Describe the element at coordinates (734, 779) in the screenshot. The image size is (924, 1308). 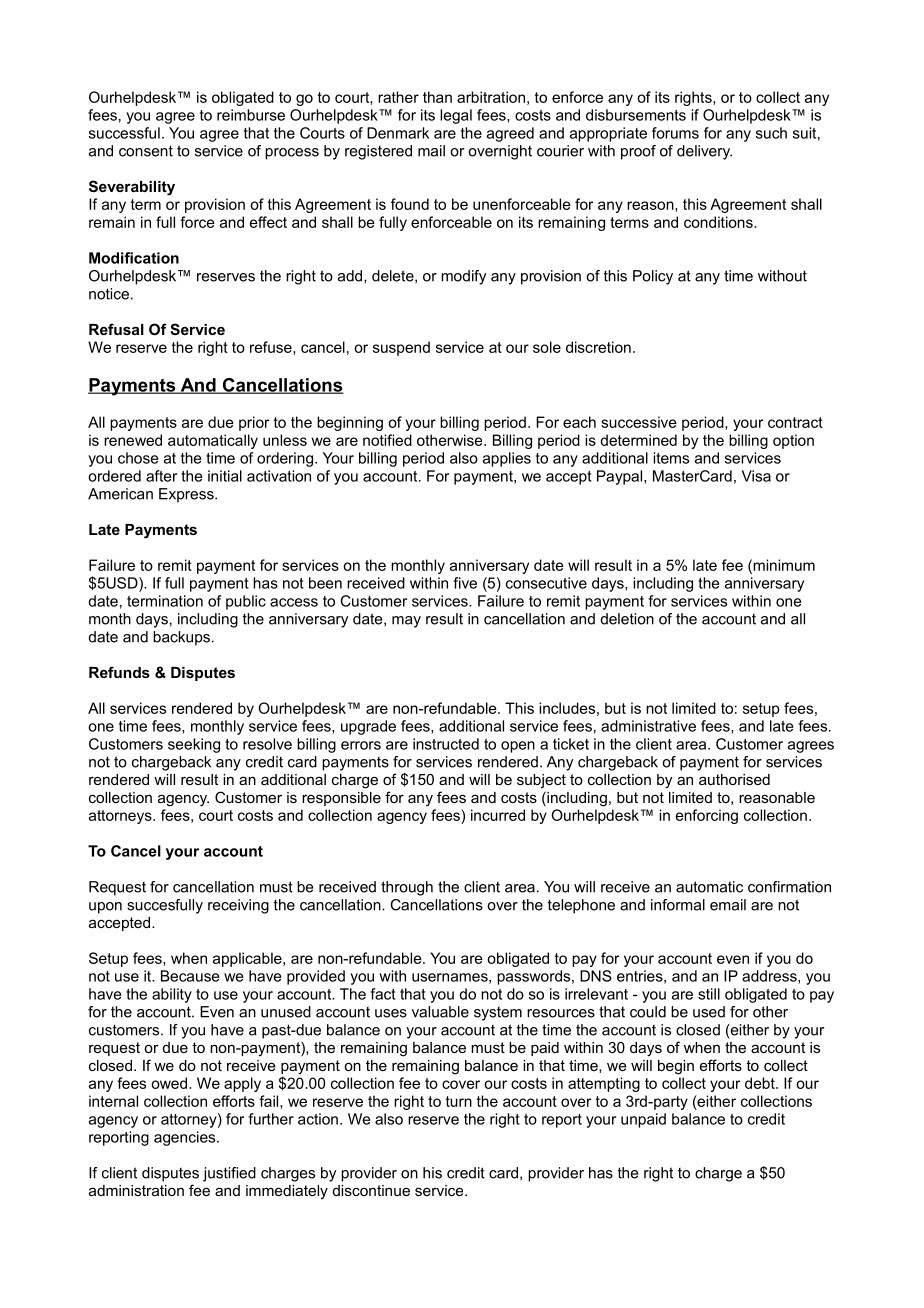
I see `authorised` at that location.
